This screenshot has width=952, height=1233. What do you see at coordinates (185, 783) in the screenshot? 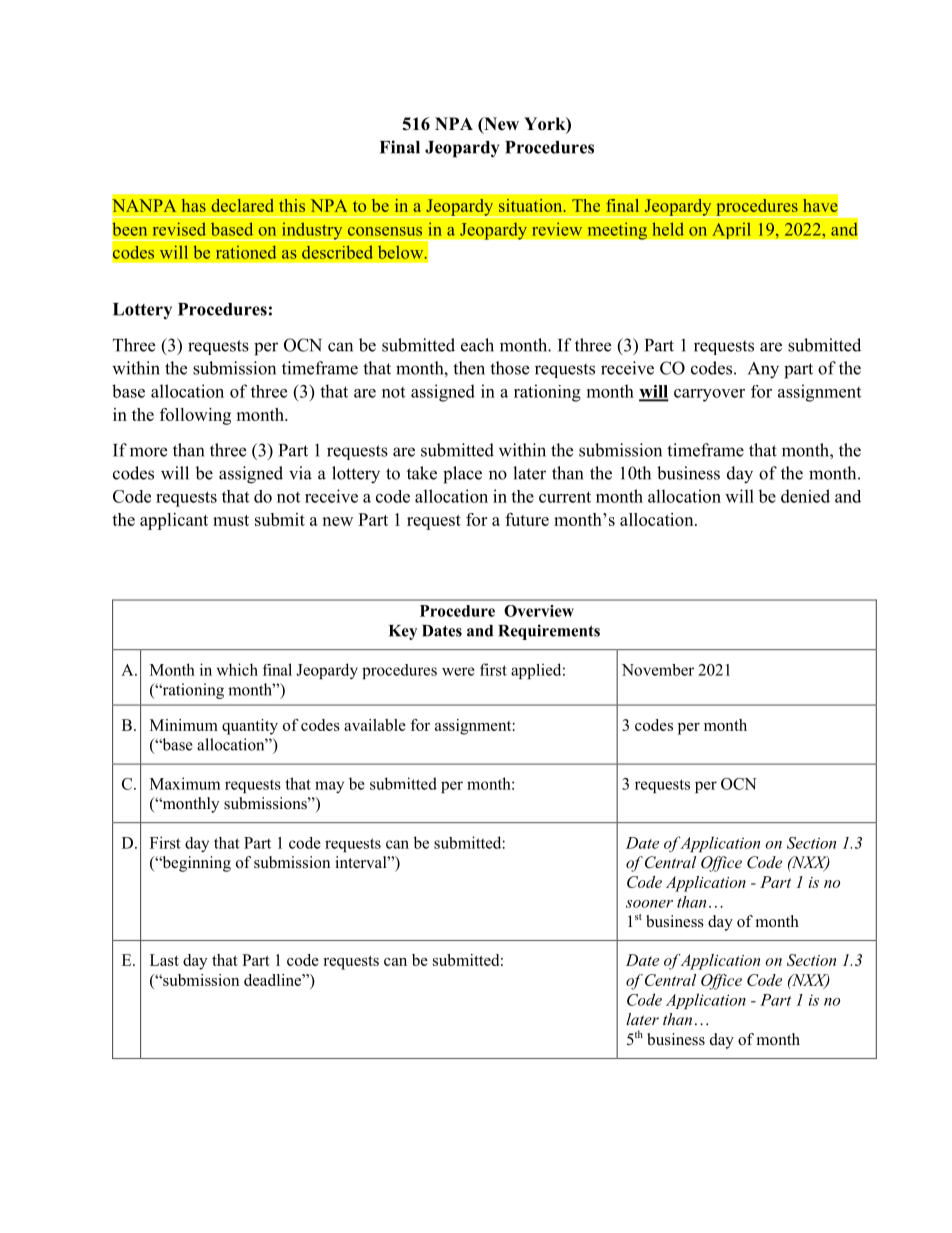
I see `Maximum` at bounding box center [185, 783].
